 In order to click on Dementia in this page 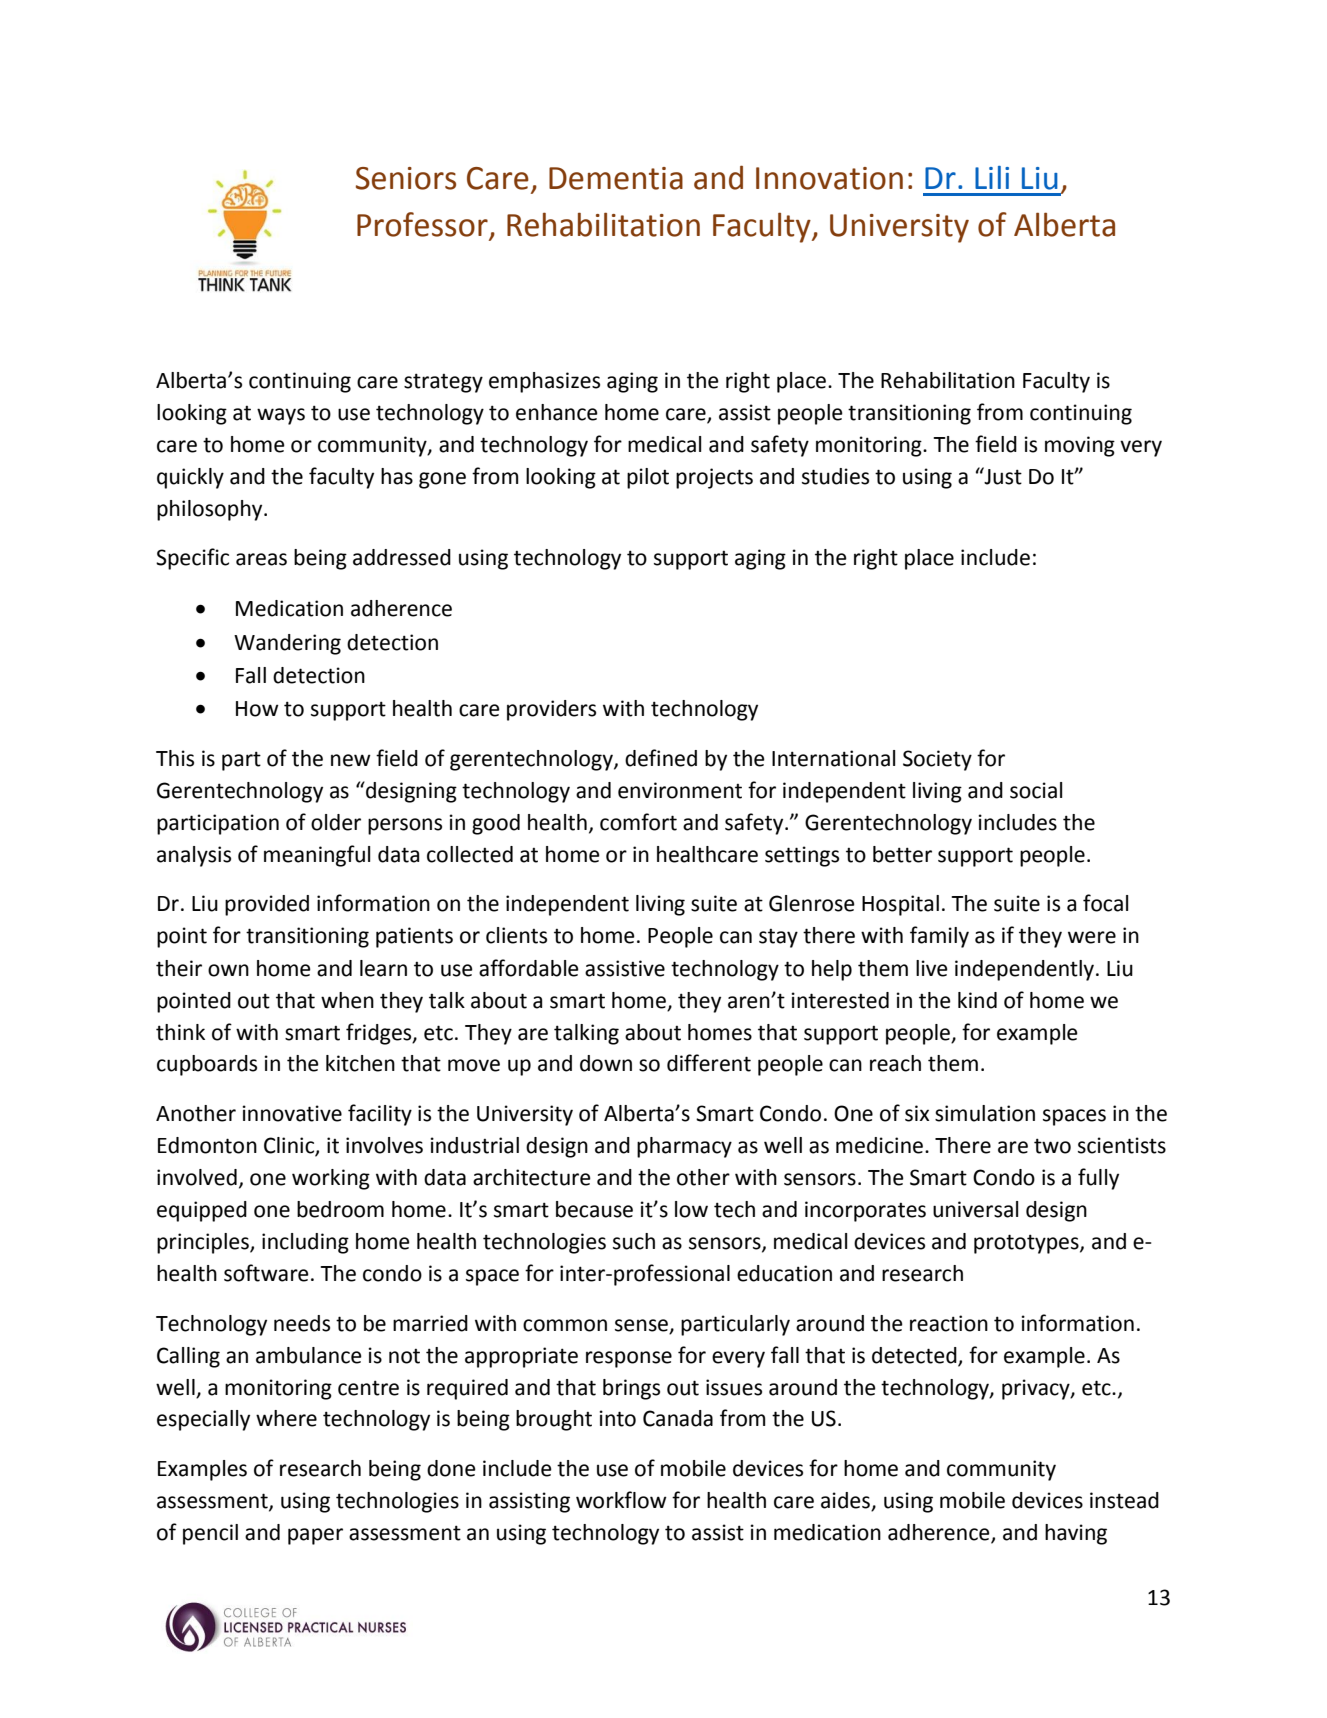, I will do `click(616, 178)`.
